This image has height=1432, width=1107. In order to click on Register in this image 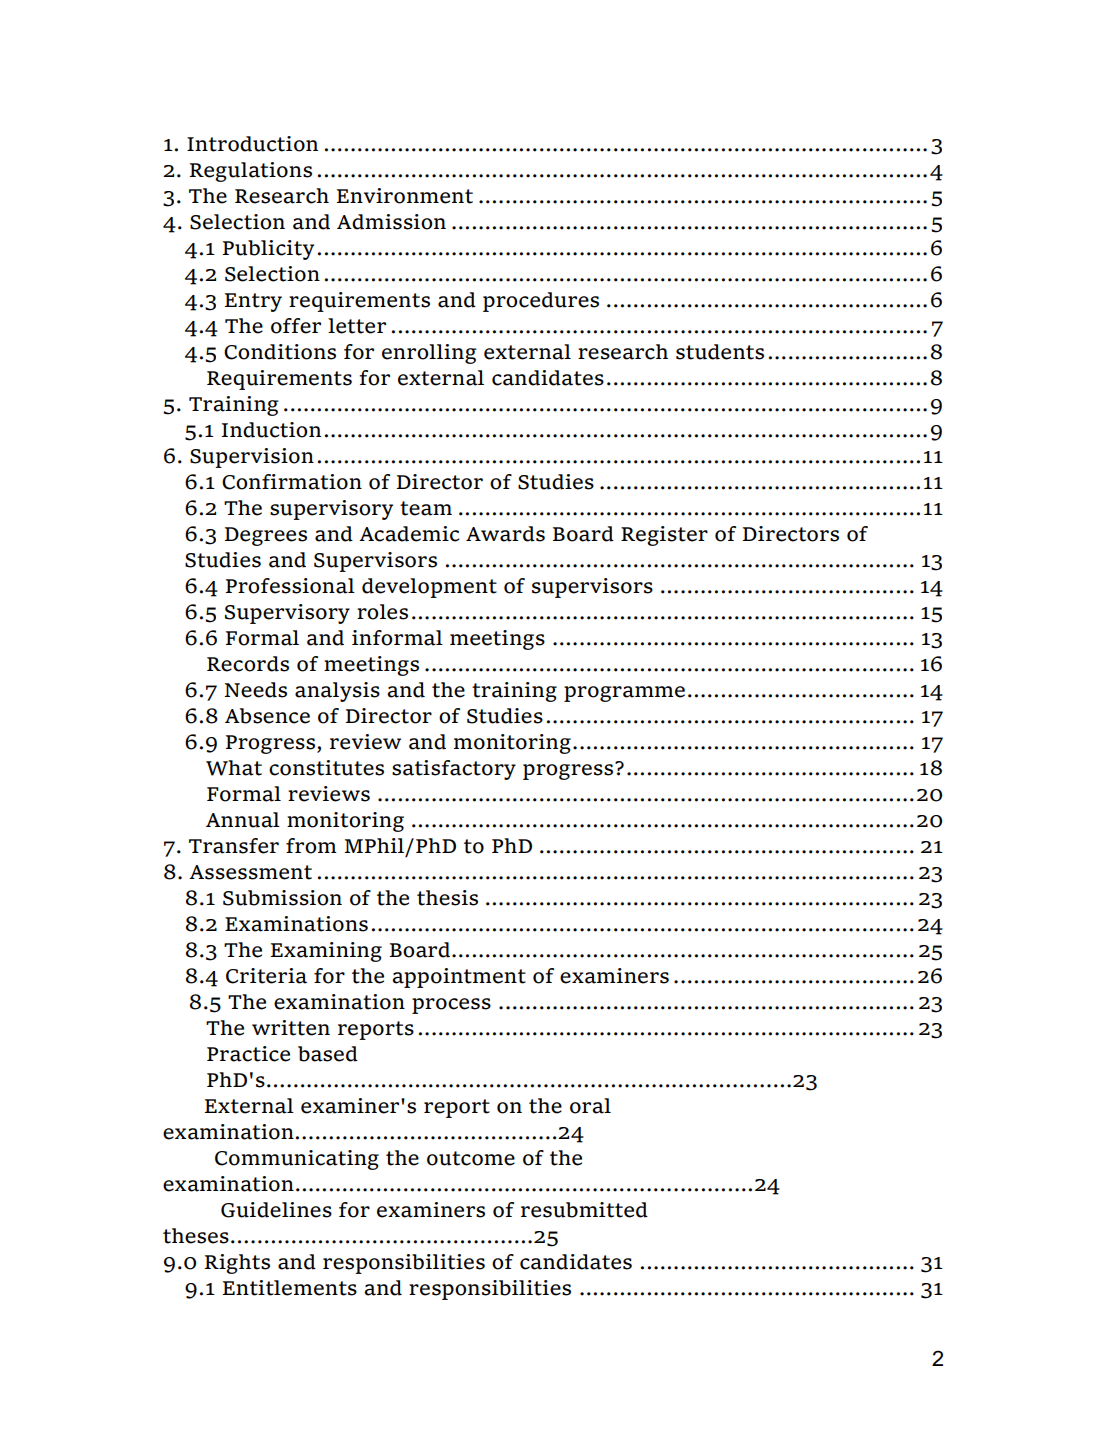, I will do `click(664, 536)`.
